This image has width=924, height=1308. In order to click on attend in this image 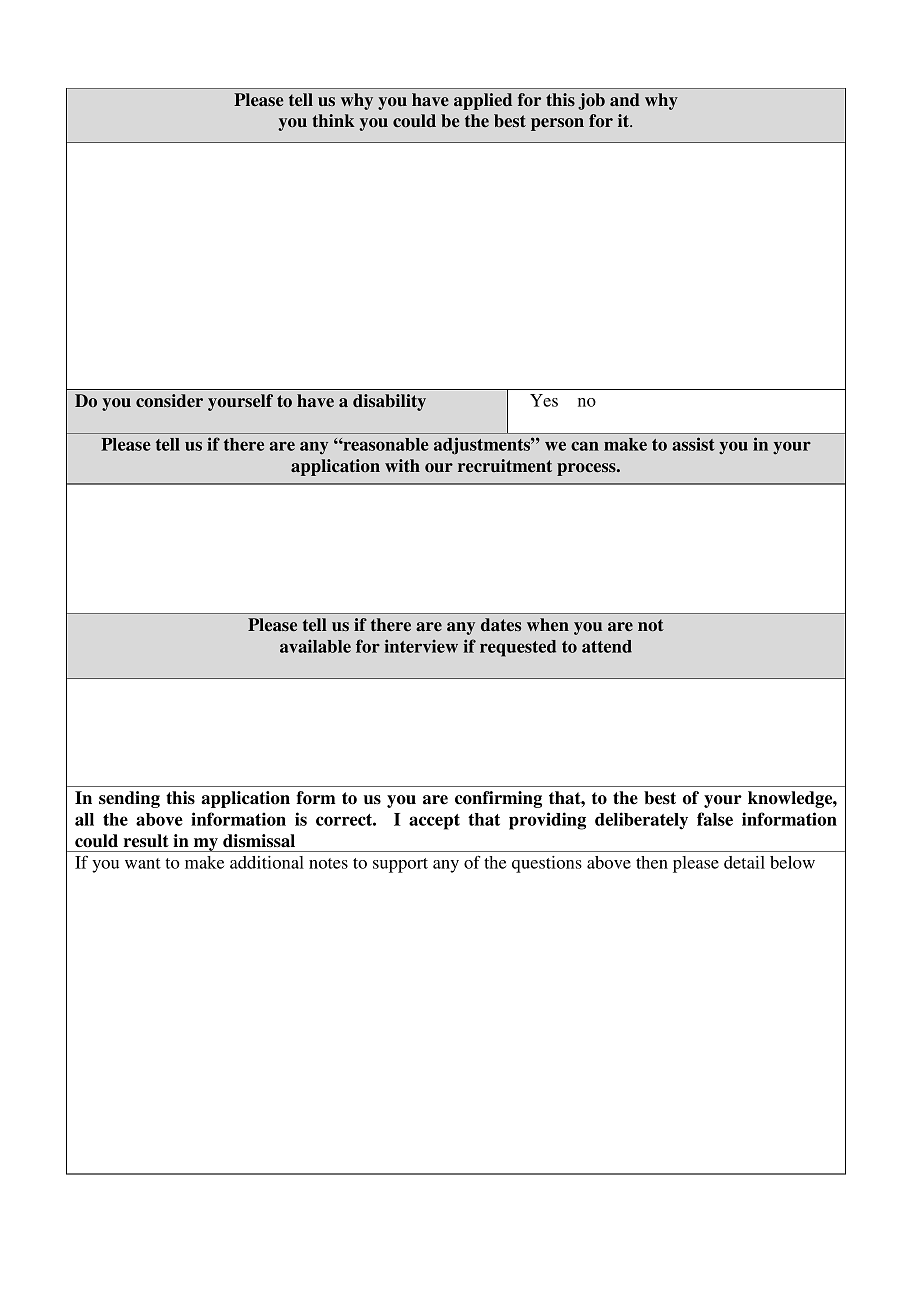, I will do `click(607, 646)`.
